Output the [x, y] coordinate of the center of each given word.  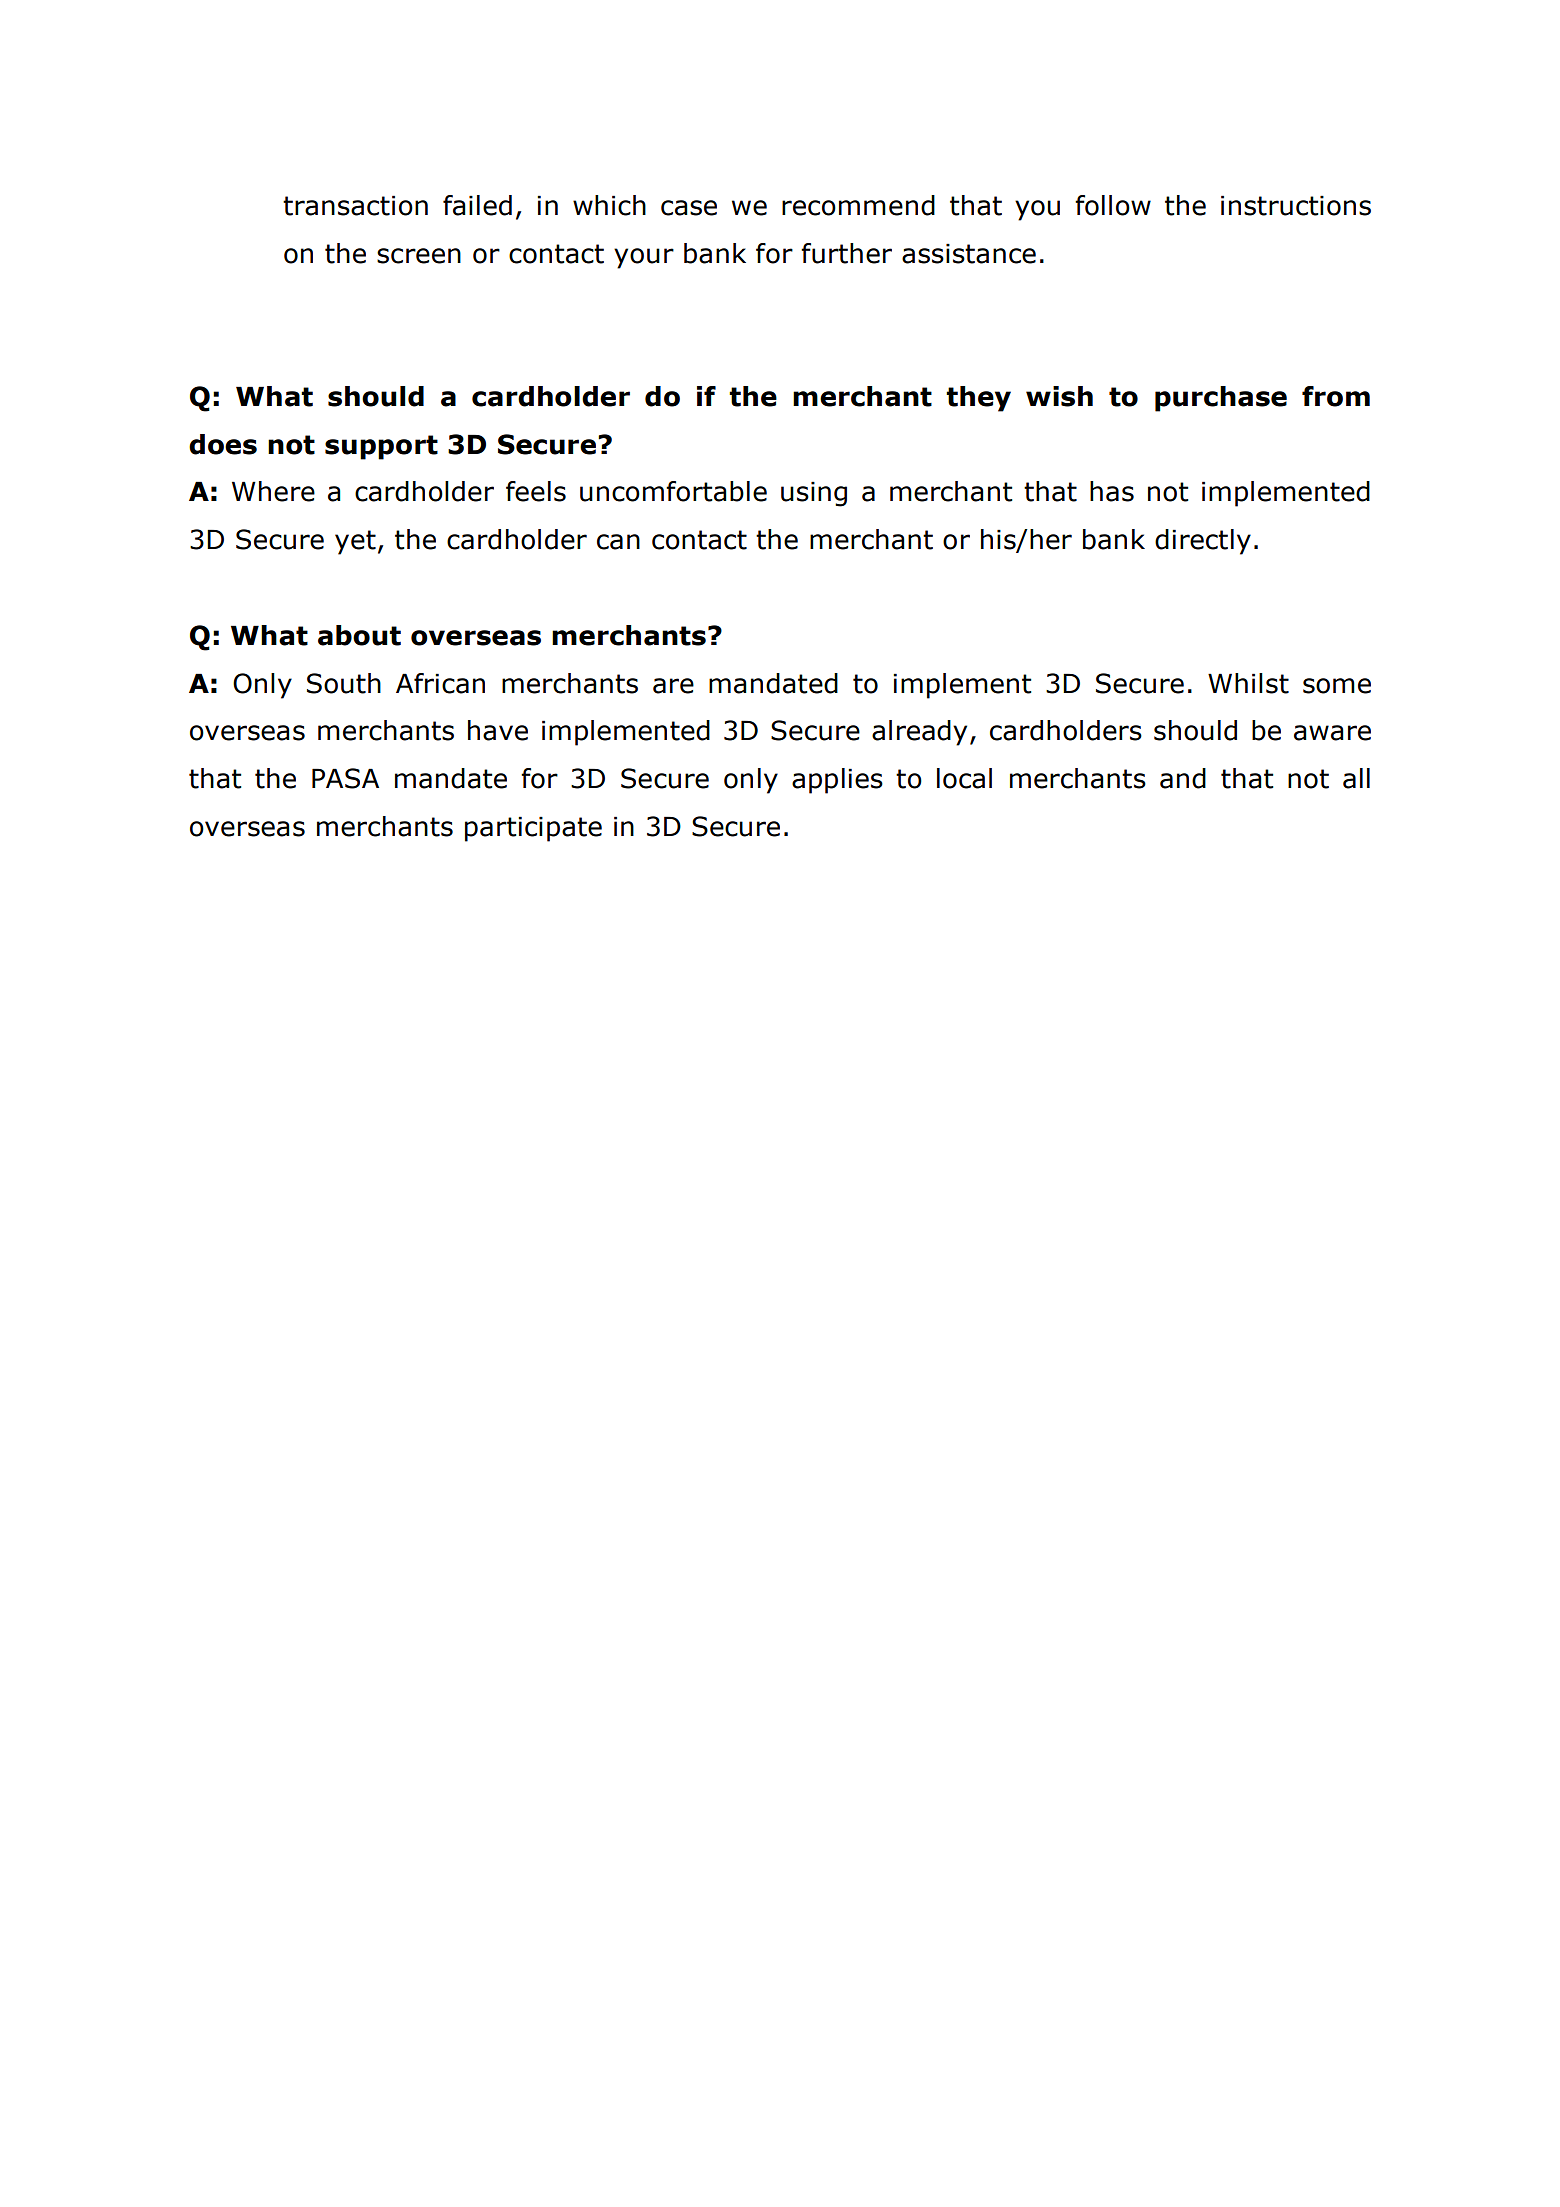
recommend [858, 205]
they [978, 399]
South [344, 683]
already [919, 733]
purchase [1221, 399]
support [381, 447]
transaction [355, 205]
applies [837, 781]
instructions [1296, 205]
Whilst [1248, 683]
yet [355, 542]
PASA [345, 778]
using [814, 494]
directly [1203, 542]
